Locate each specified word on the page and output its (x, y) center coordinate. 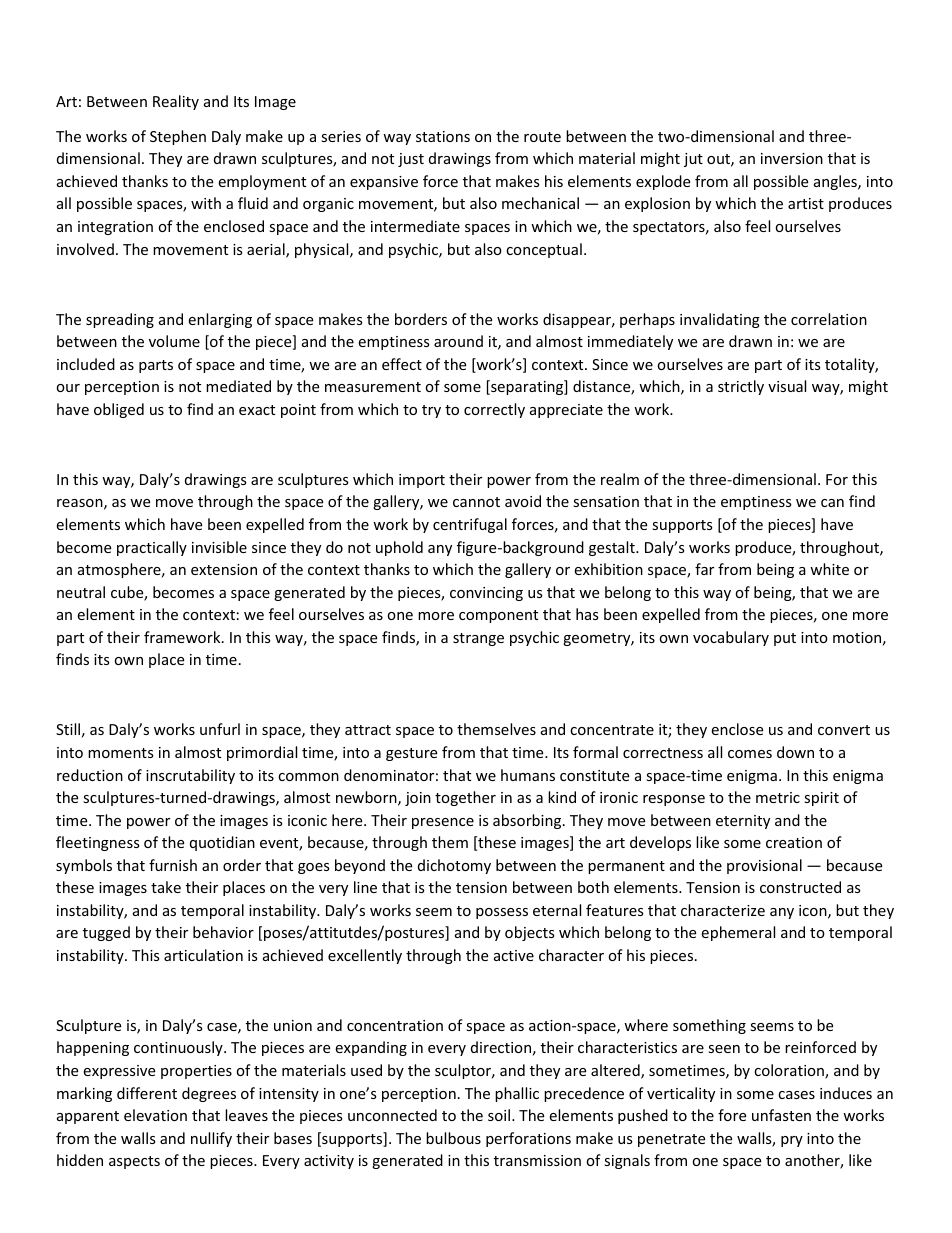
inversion (792, 158)
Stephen (178, 137)
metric (778, 797)
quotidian (222, 843)
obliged (119, 410)
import (422, 481)
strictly (741, 387)
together (465, 798)
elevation (155, 1115)
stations (443, 136)
